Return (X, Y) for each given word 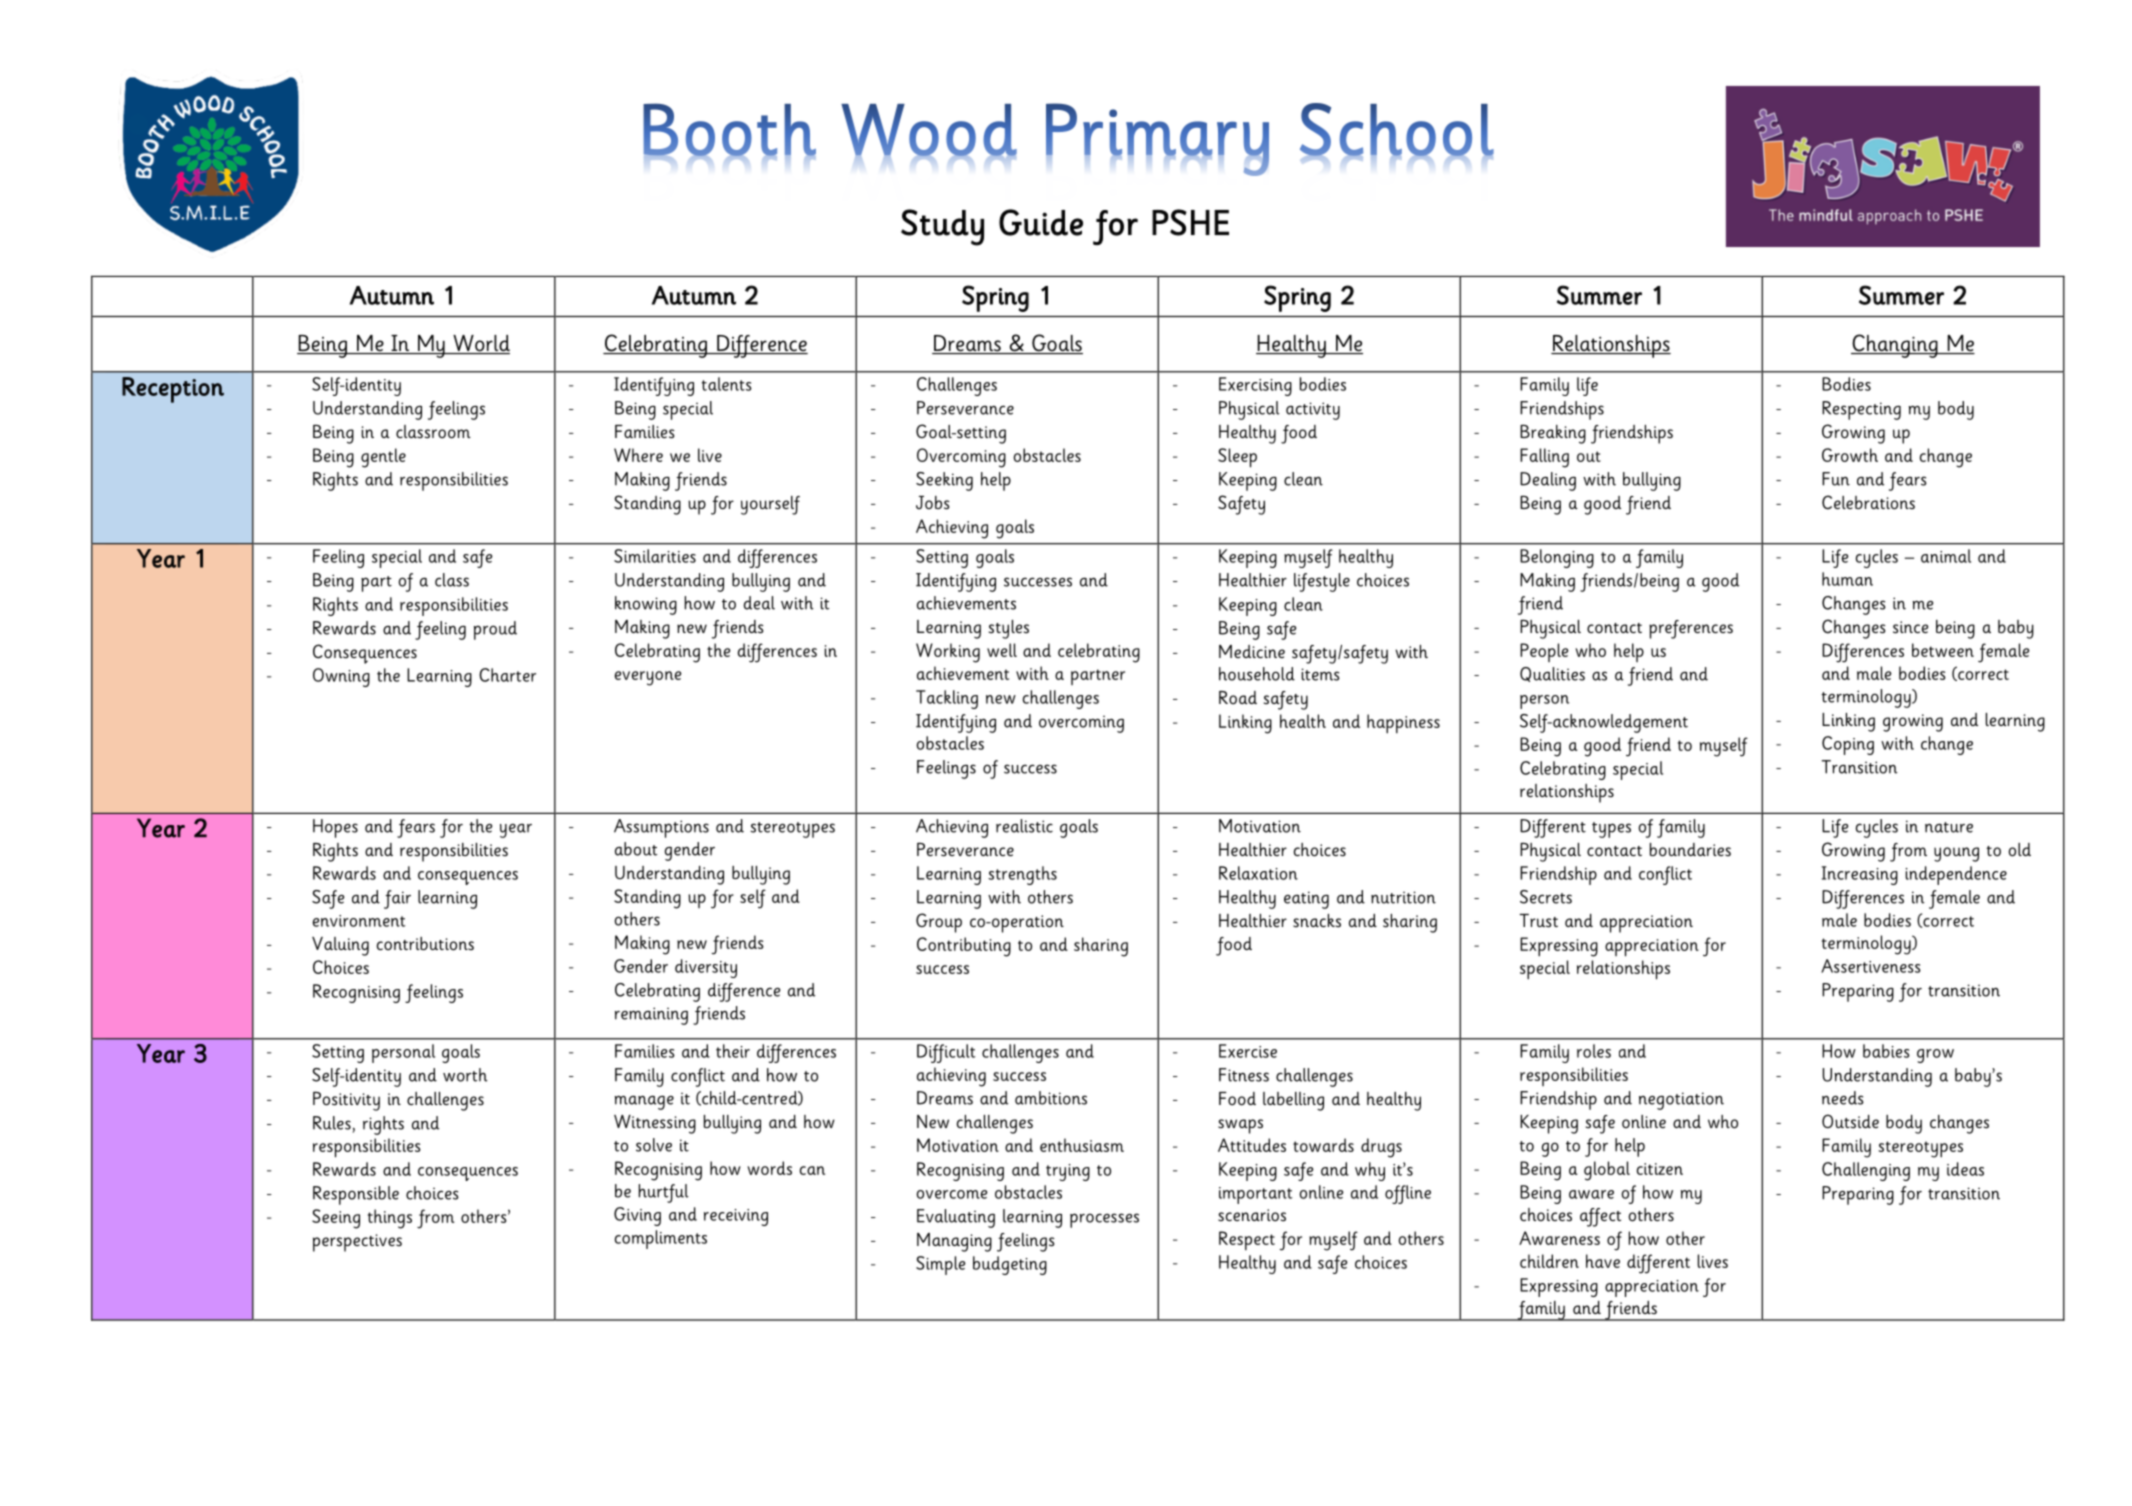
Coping (1848, 745)
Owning (341, 677)
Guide (1041, 222)
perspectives (357, 1243)
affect (1600, 1217)
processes (1104, 1220)
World (480, 344)
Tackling (947, 699)
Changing (1895, 346)
